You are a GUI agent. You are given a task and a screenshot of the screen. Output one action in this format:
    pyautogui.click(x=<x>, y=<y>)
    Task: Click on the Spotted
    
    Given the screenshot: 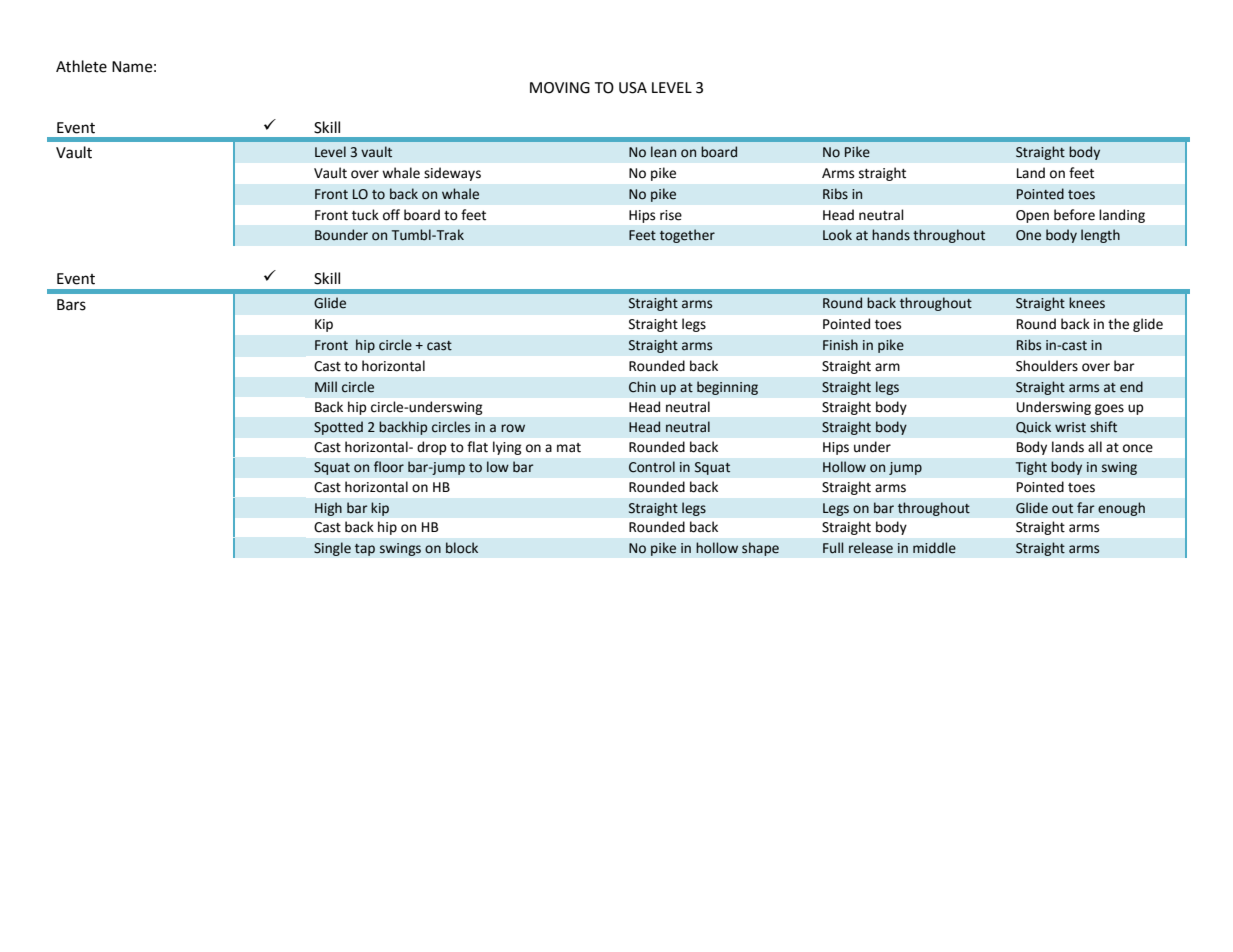 What is the action you would take?
    pyautogui.click(x=338, y=428)
